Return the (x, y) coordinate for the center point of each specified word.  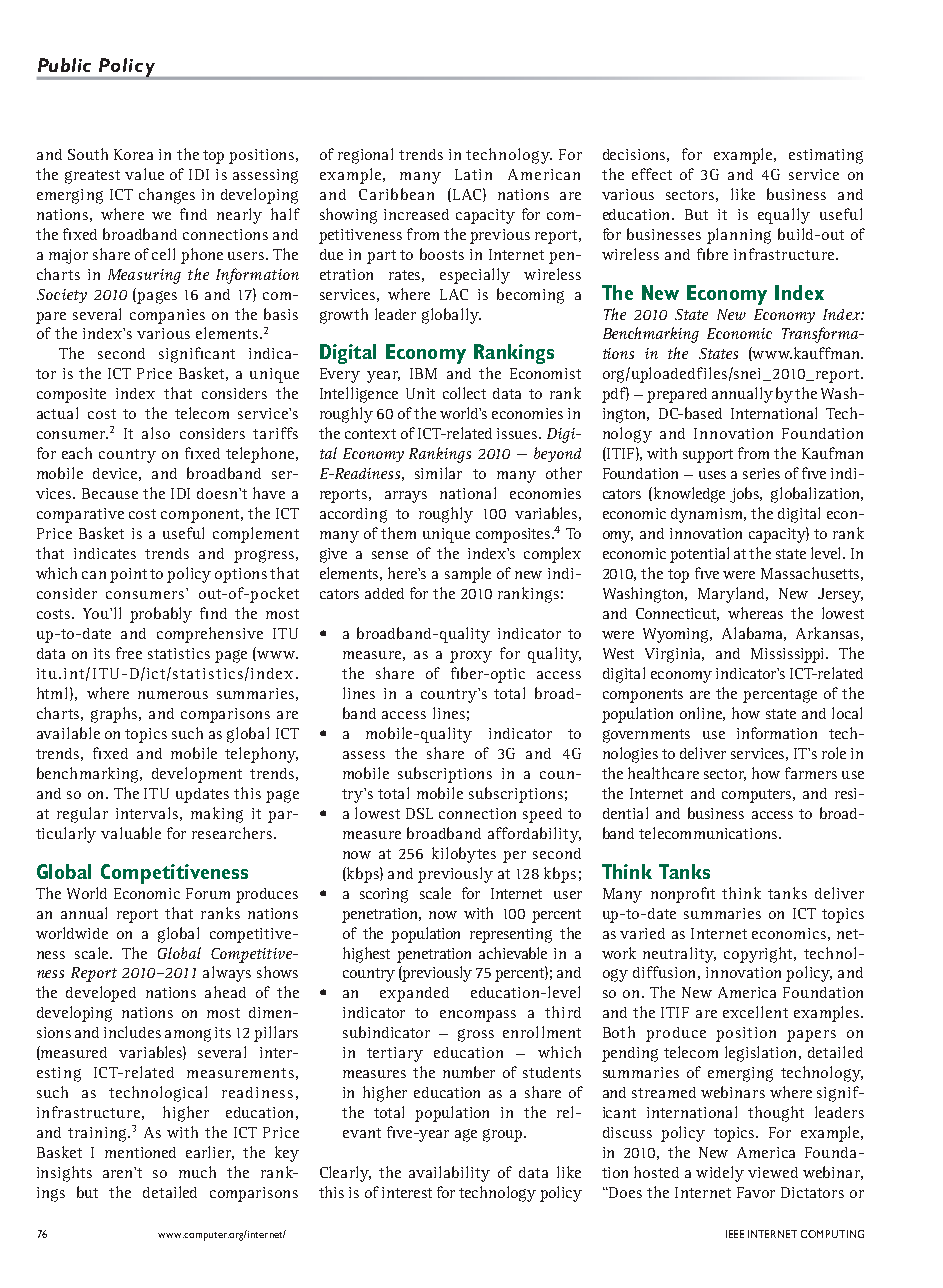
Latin (473, 174)
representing (511, 935)
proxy (471, 657)
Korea (133, 154)
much (197, 1172)
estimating (826, 156)
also (156, 433)
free (129, 653)
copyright (760, 955)
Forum (208, 893)
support (708, 456)
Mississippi (789, 655)
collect (464, 393)
